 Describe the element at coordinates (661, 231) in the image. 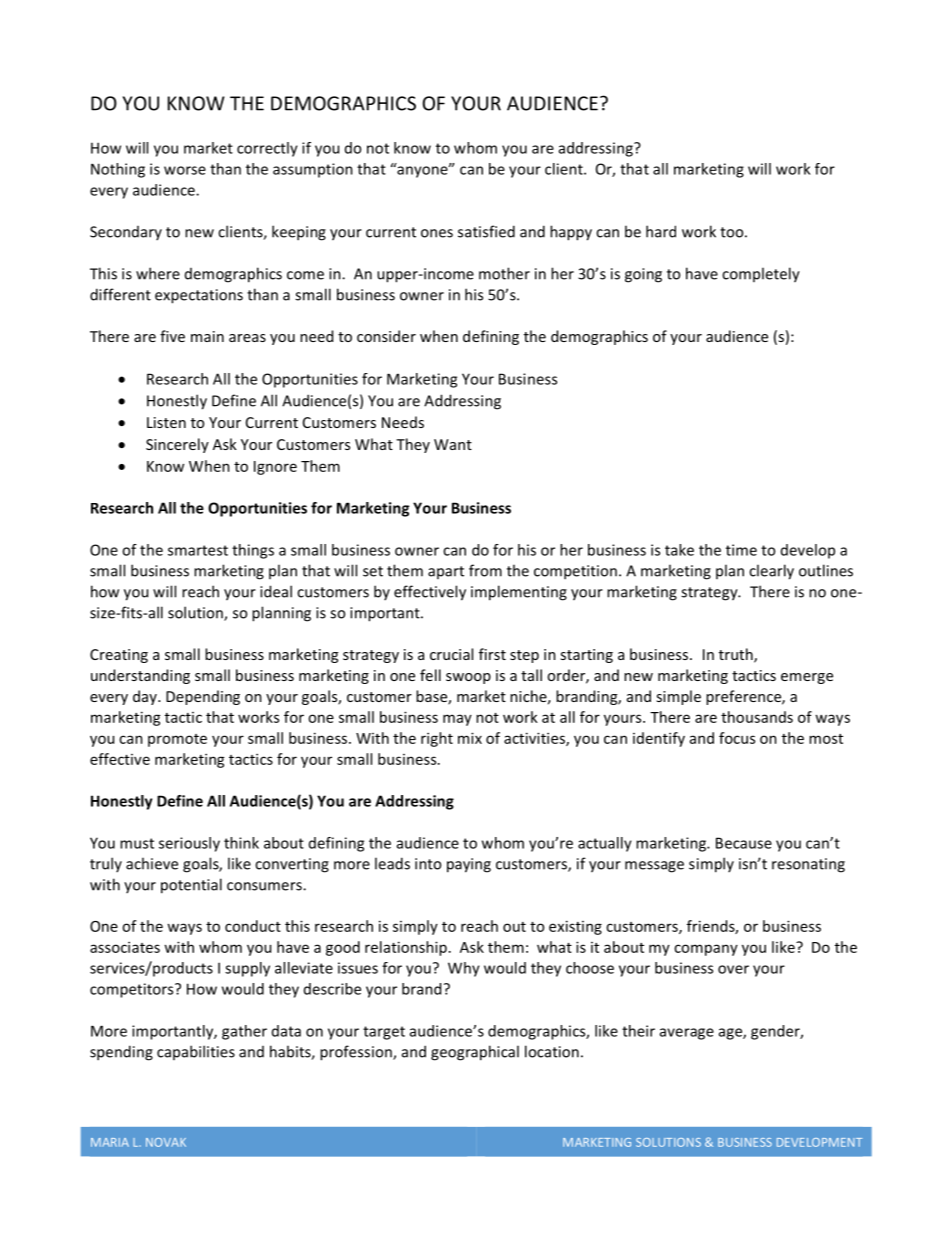

I see `hard` at that location.
